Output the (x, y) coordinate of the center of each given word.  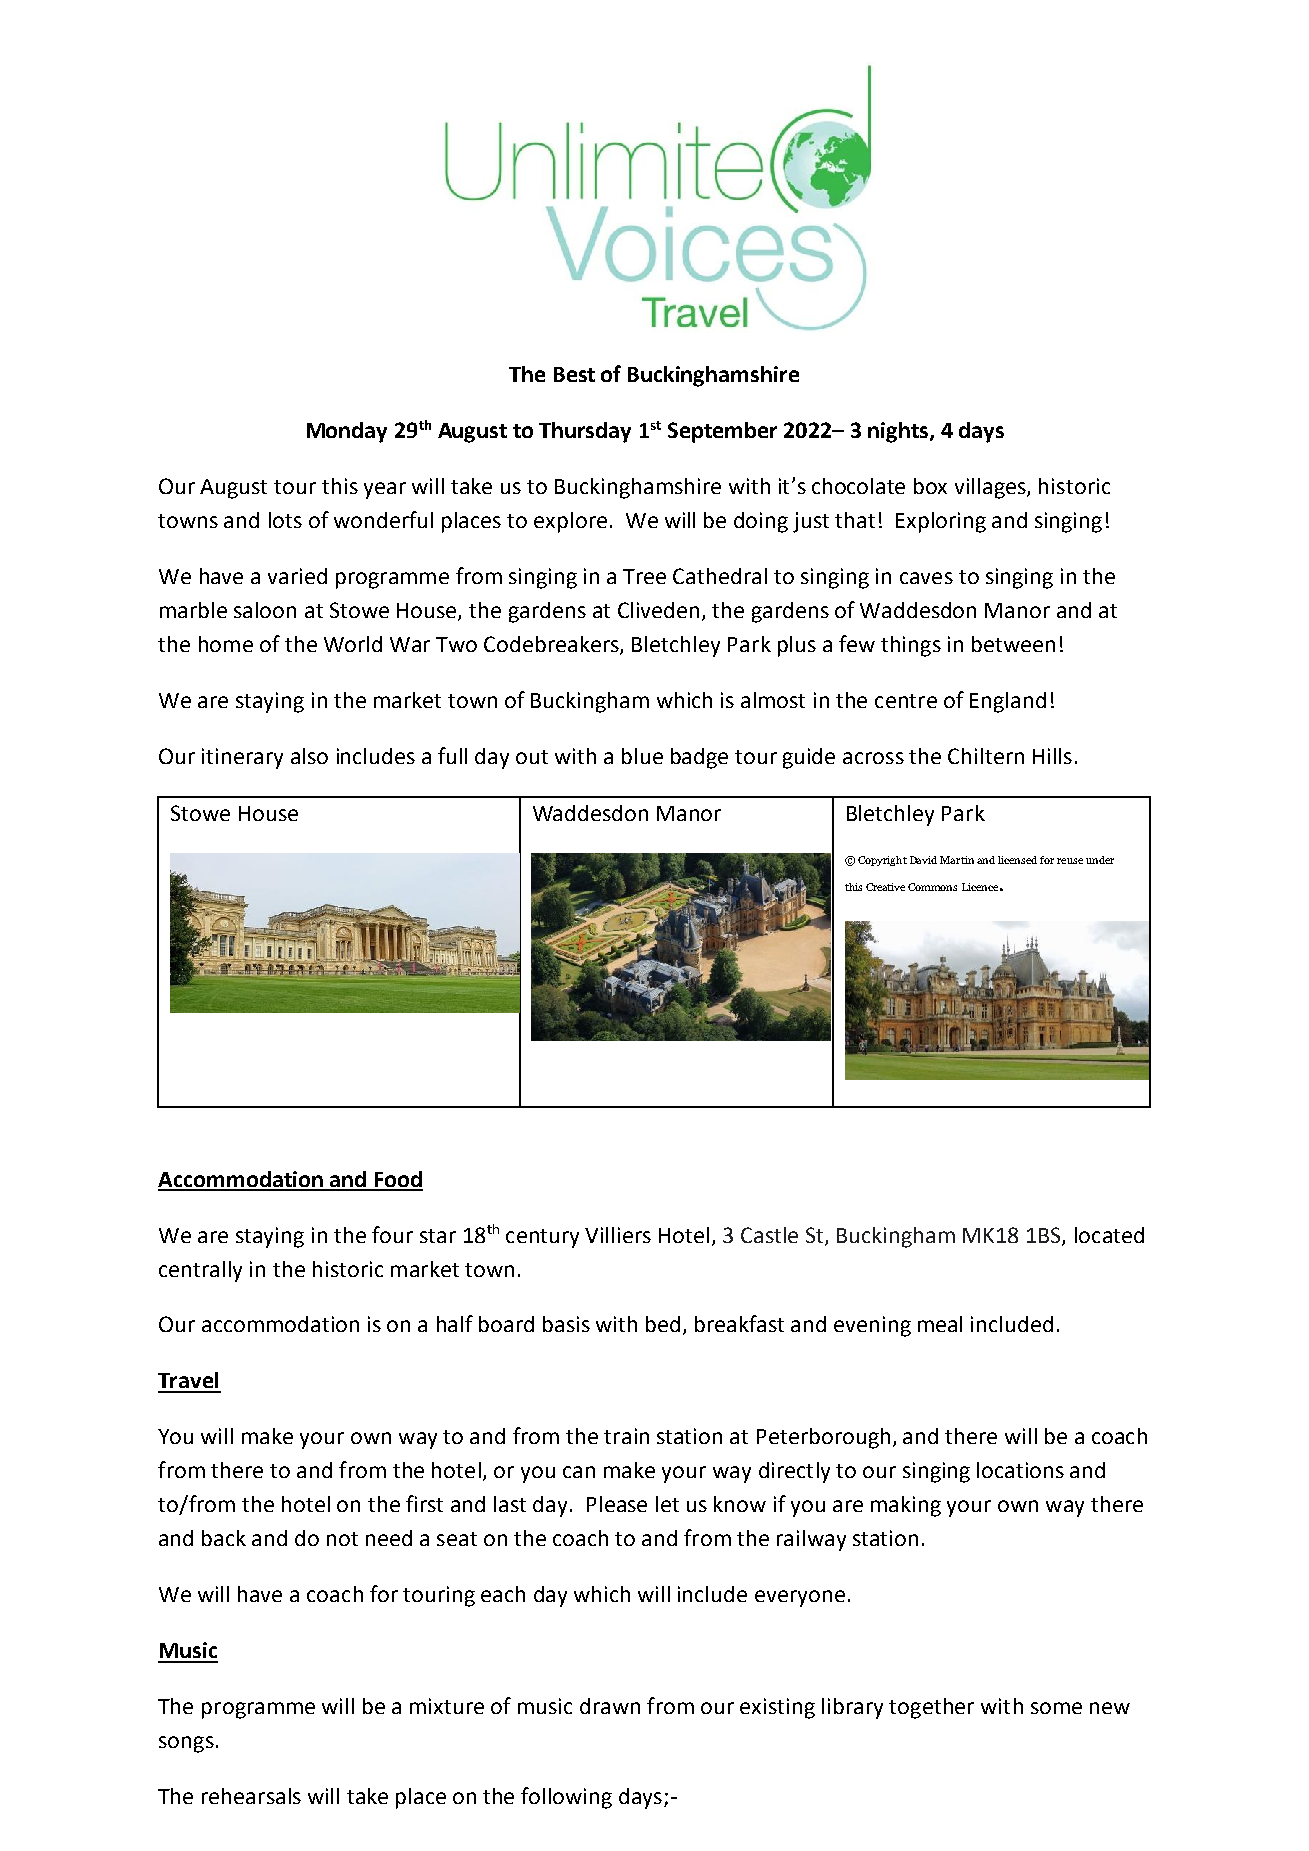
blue (642, 756)
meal (940, 1324)
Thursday (585, 432)
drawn (610, 1706)
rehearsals (251, 1796)
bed (663, 1324)
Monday (347, 432)
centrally (200, 1271)
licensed (1017, 860)
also (309, 756)
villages (991, 488)
